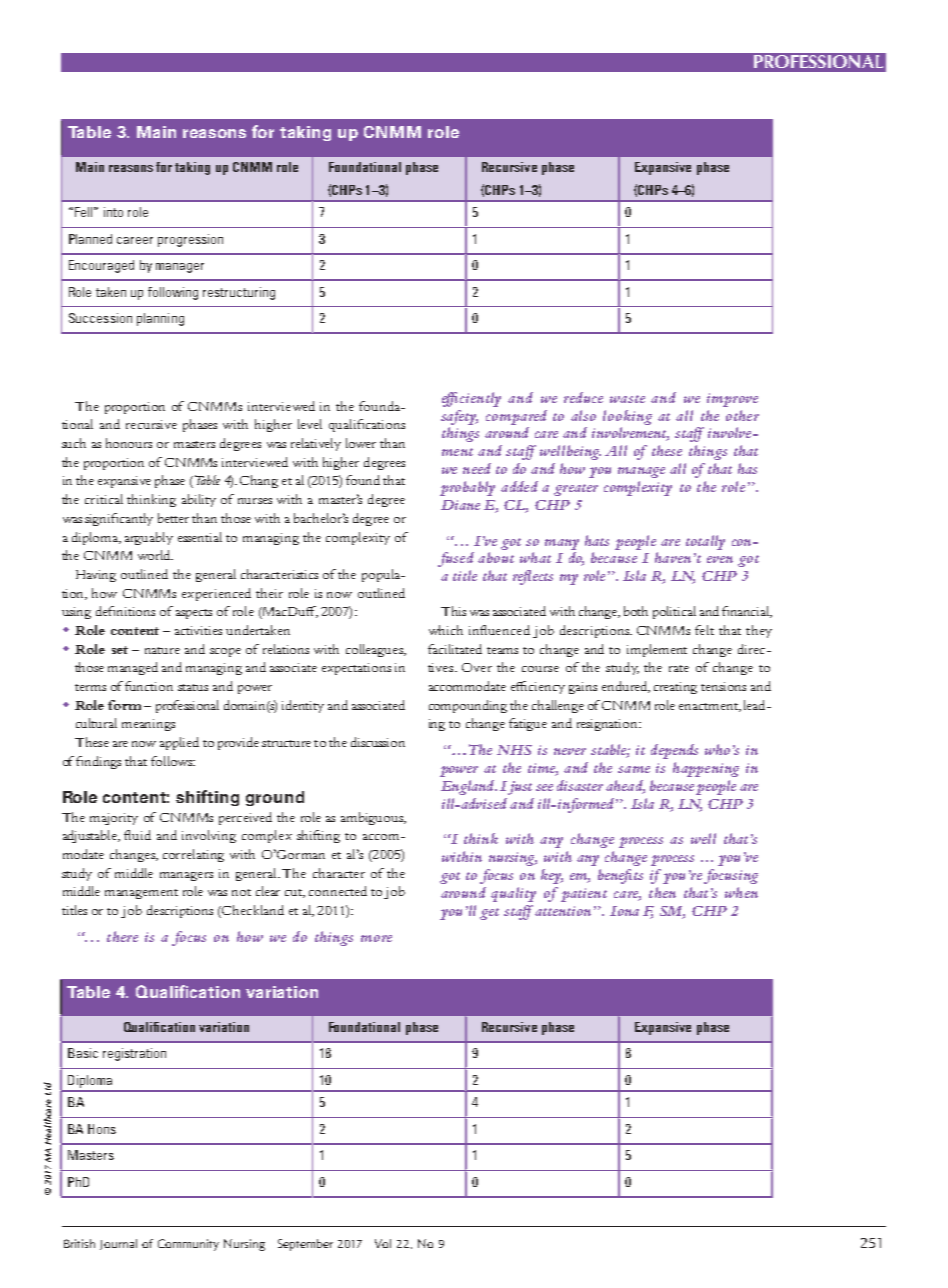 Image resolution: width=948 pixels, height=1288 pixels. What do you see at coordinates (305, 1245) in the image?
I see `September` at bounding box center [305, 1245].
